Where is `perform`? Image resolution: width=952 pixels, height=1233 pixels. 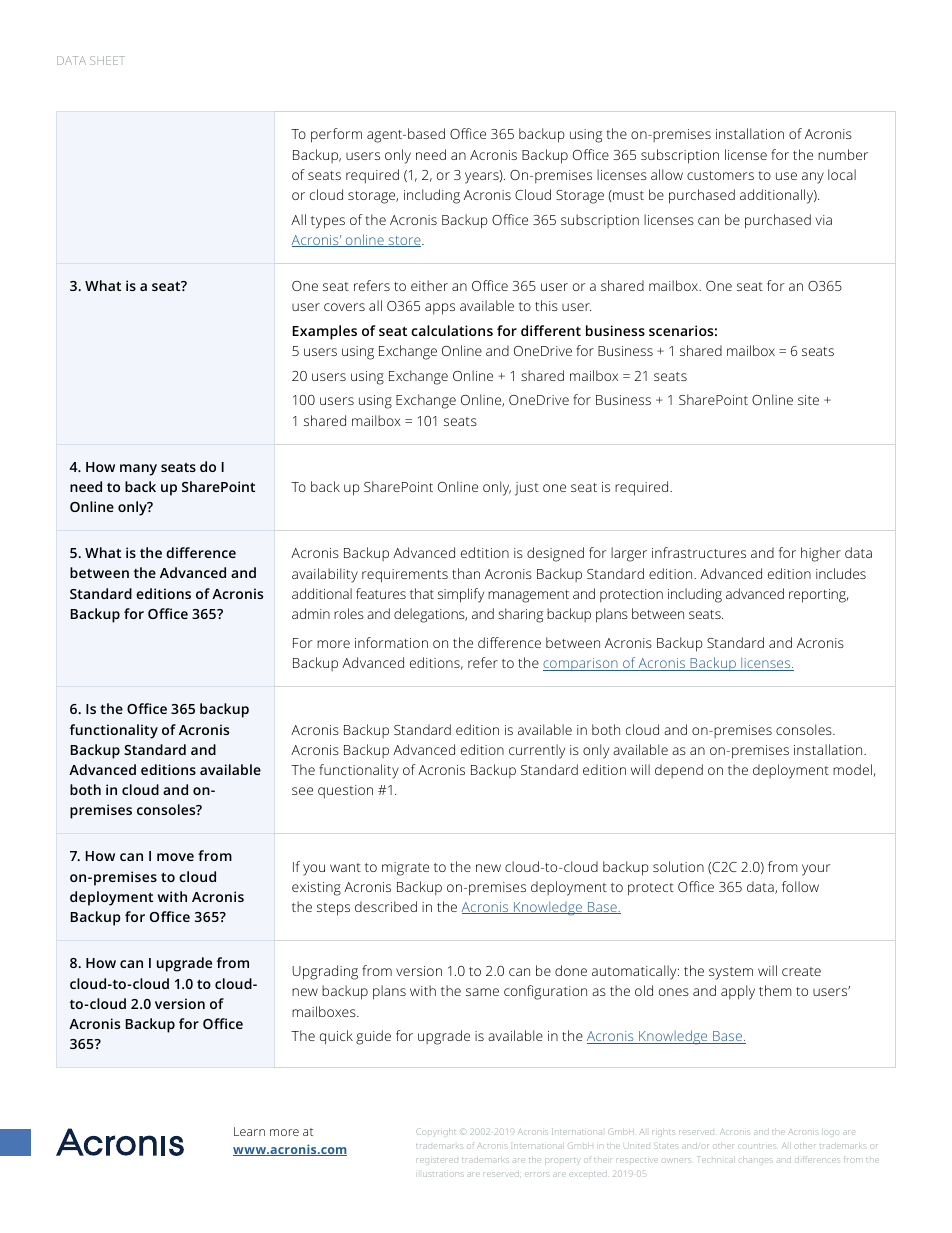 perform is located at coordinates (336, 135).
